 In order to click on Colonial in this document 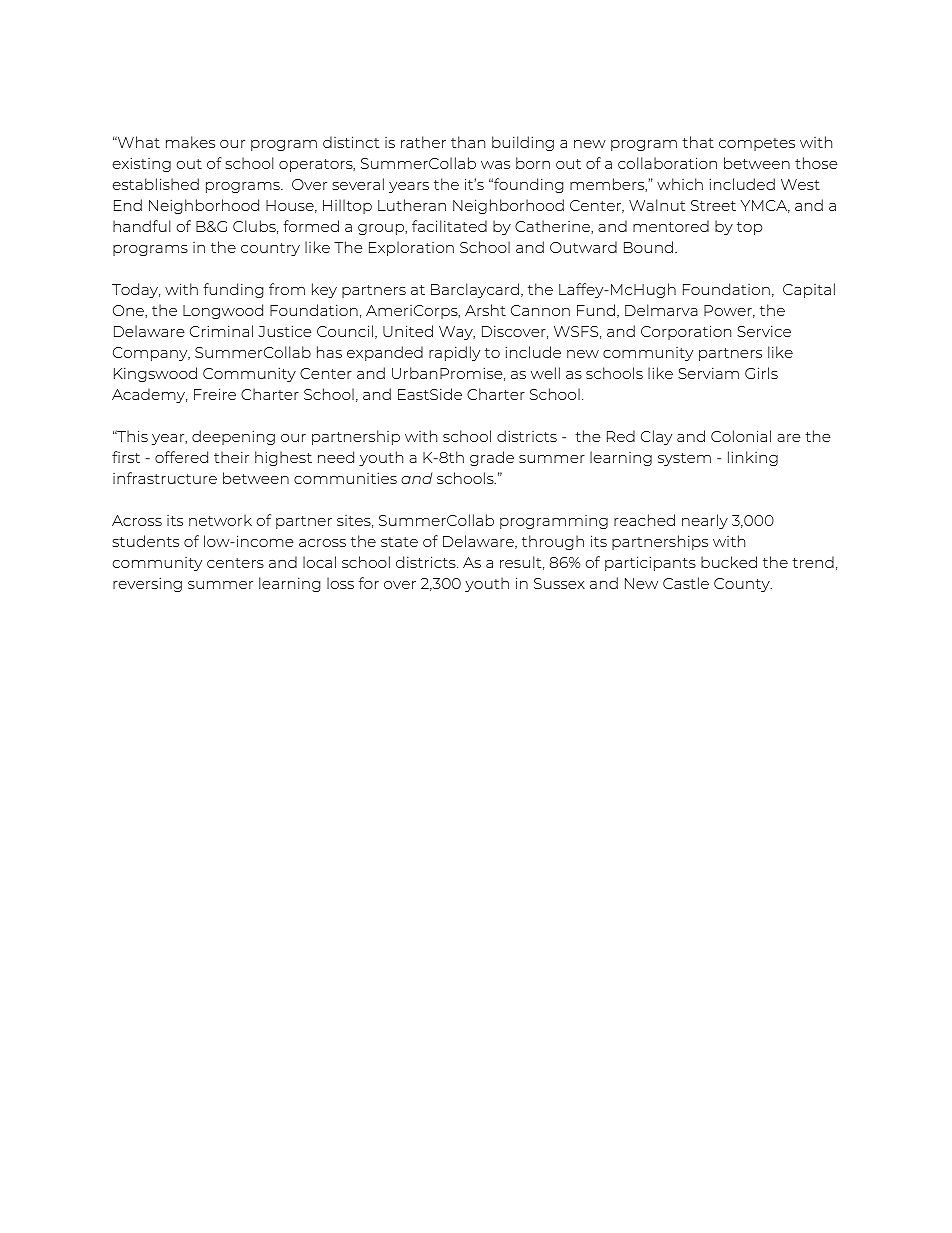, I will do `click(741, 436)`.
